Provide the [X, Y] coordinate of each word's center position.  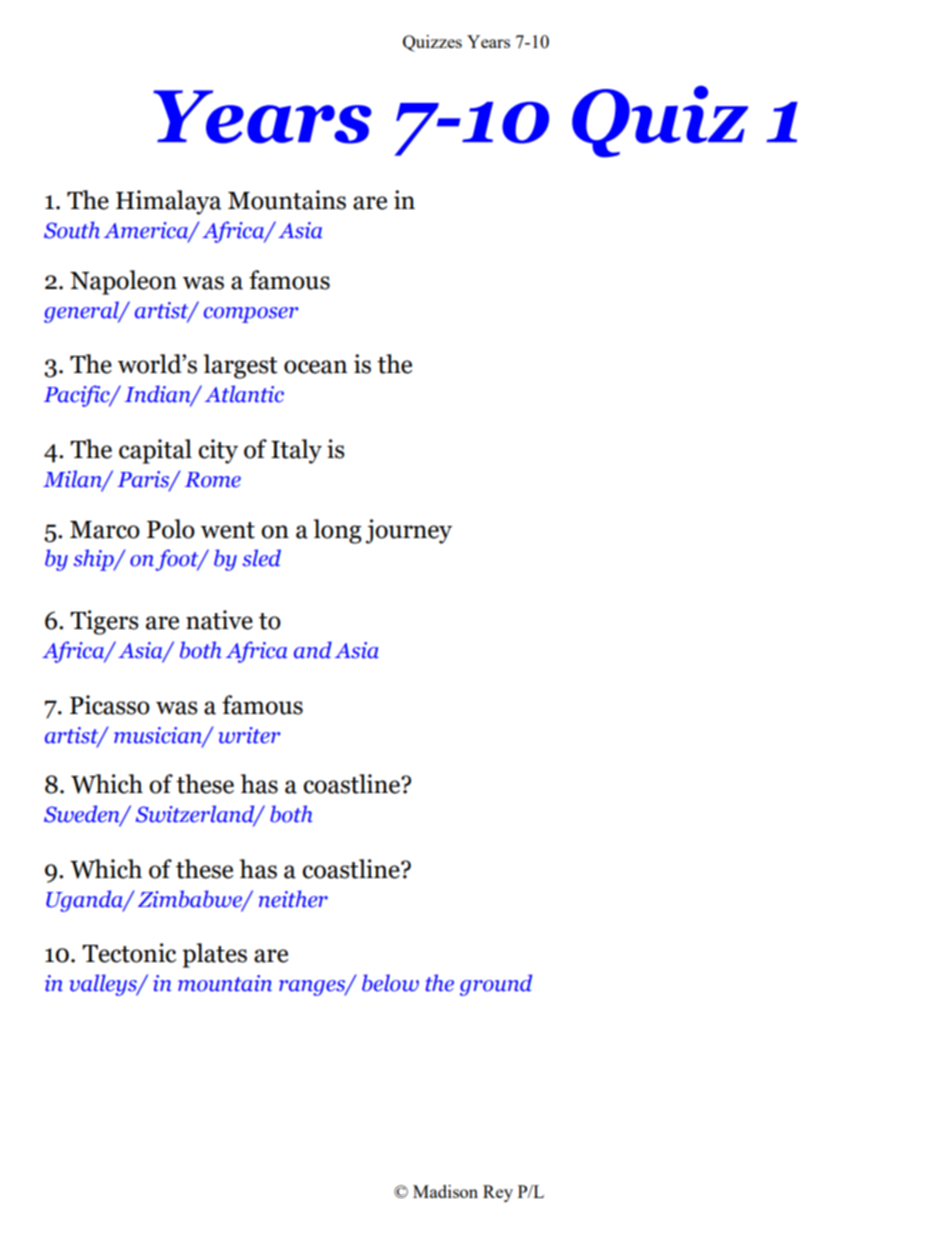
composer [251, 315]
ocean [315, 367]
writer [249, 735]
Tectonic [129, 953]
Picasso [110, 705]
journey [409, 531]
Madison [445, 1191]
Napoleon [123, 282]
